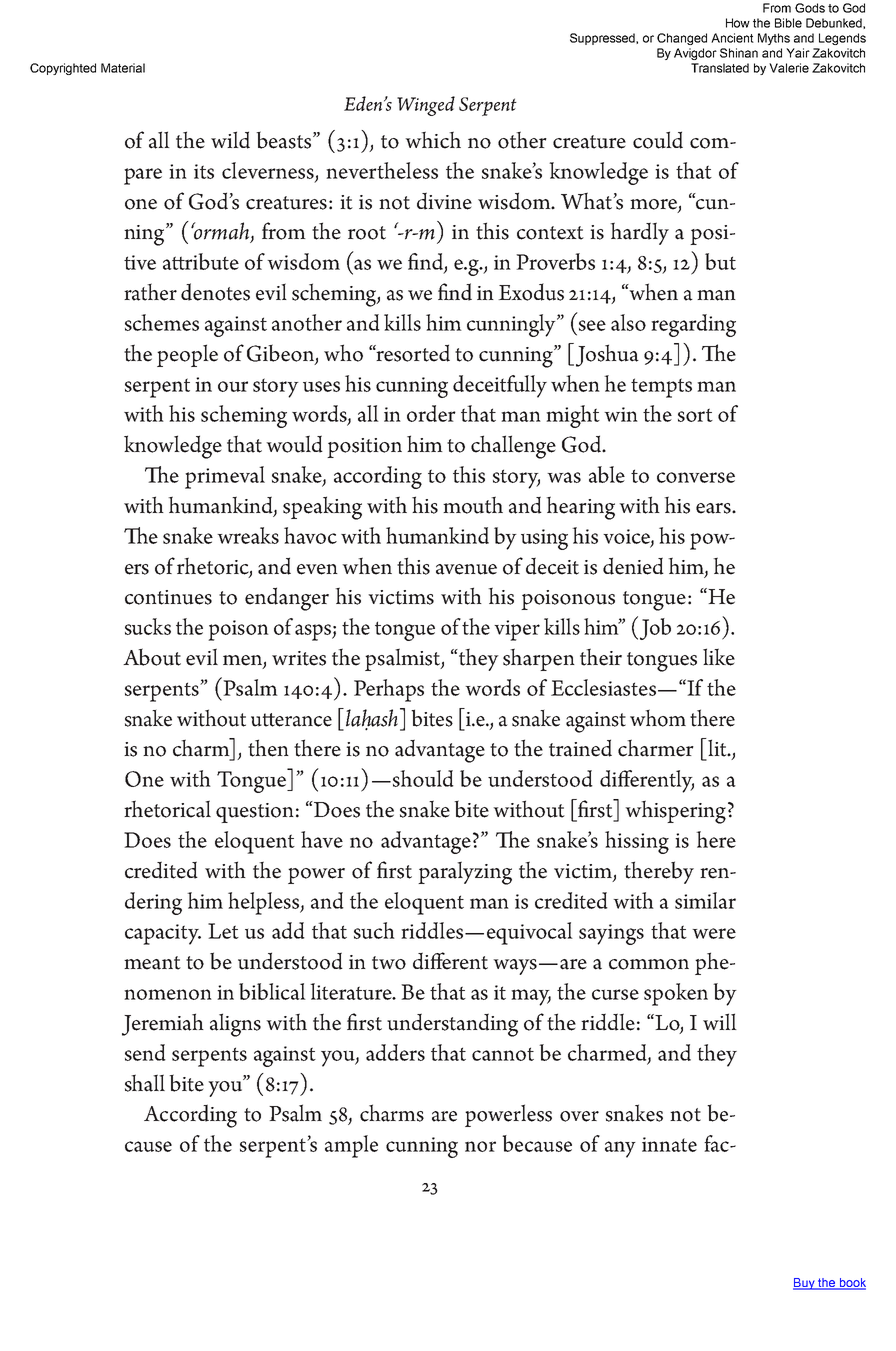  What do you see at coordinates (774, 39) in the page?
I see `Myths` at bounding box center [774, 39].
